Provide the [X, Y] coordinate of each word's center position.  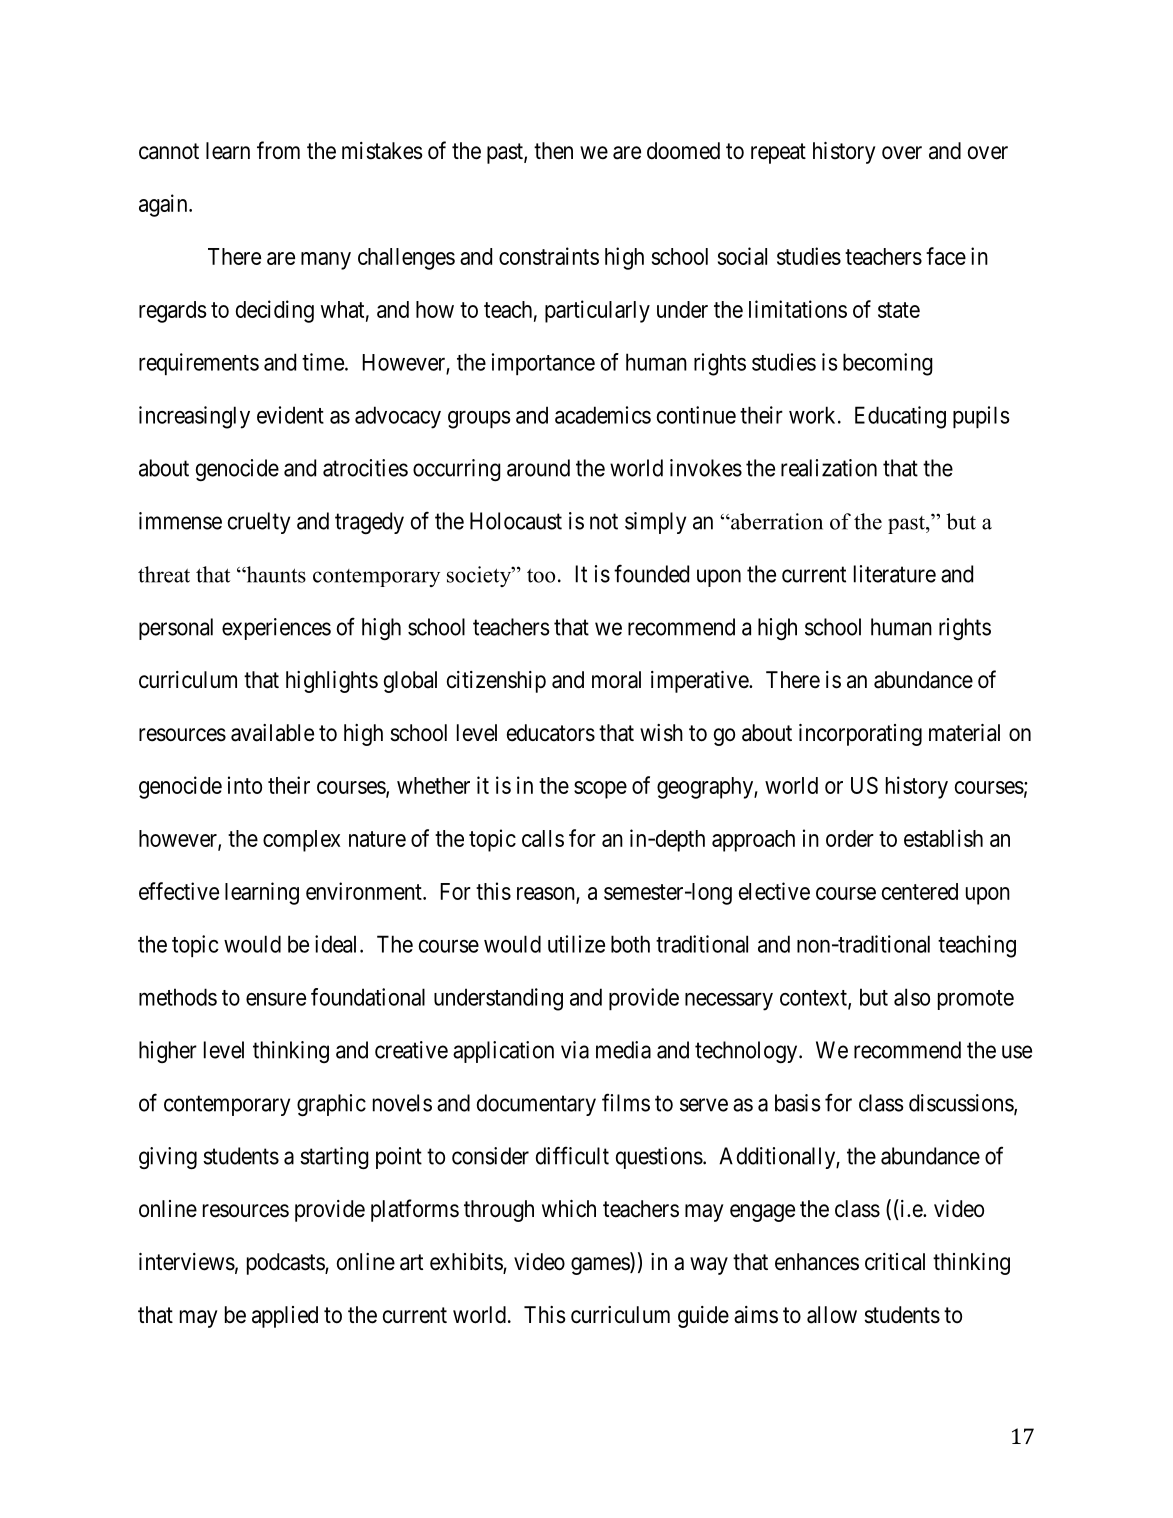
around [538, 468]
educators [551, 733]
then [553, 151]
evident [290, 415]
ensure [276, 999]
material [964, 733]
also [912, 997]
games [601, 1266]
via [575, 1050]
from [278, 150]
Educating [900, 417]
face [946, 256]
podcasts [286, 1264]
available [272, 733]
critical [895, 1262]
